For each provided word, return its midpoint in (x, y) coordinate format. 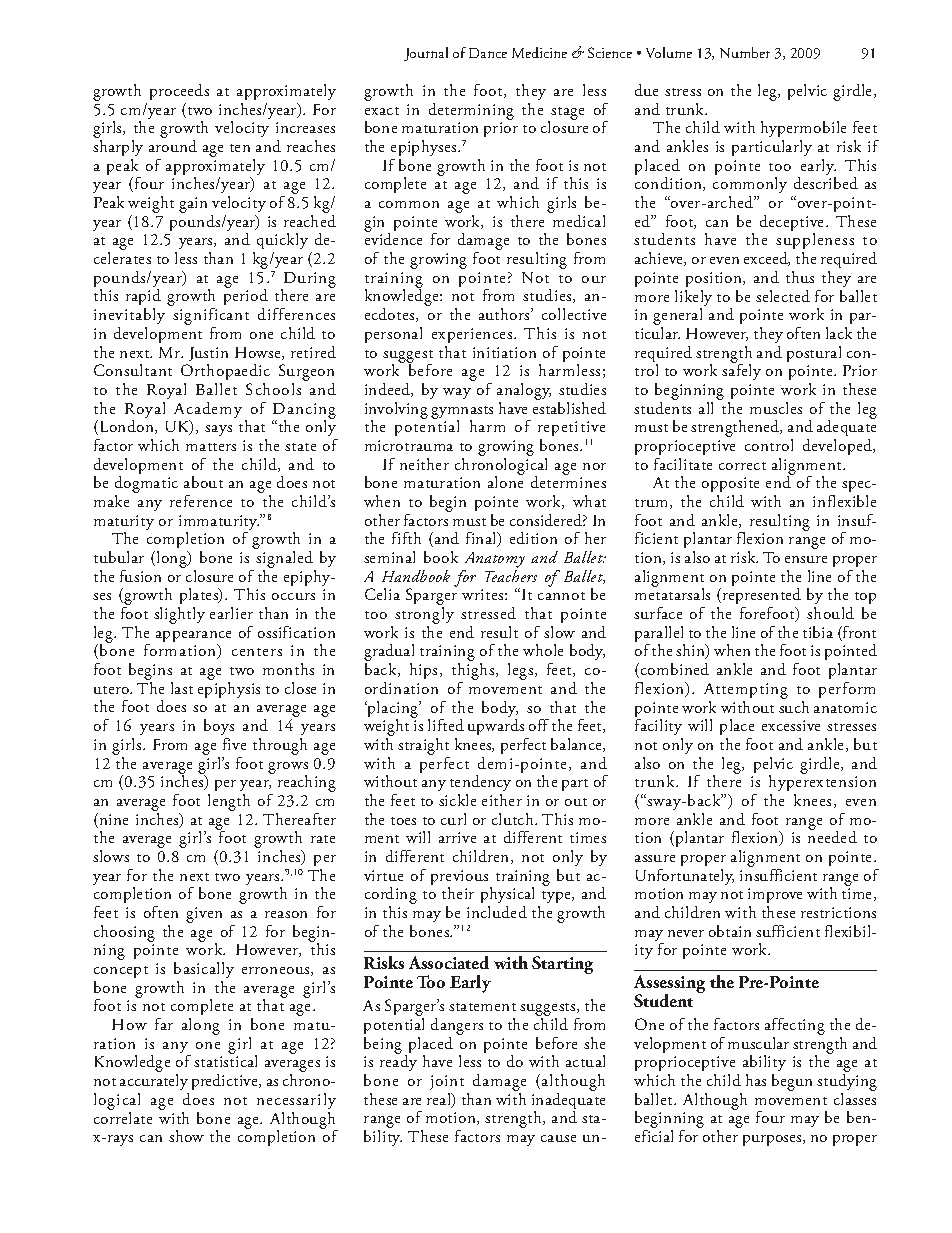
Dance (488, 53)
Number (745, 52)
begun (792, 1082)
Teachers (511, 576)
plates (199, 598)
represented (760, 598)
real (440, 1100)
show (186, 1136)
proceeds (179, 92)
